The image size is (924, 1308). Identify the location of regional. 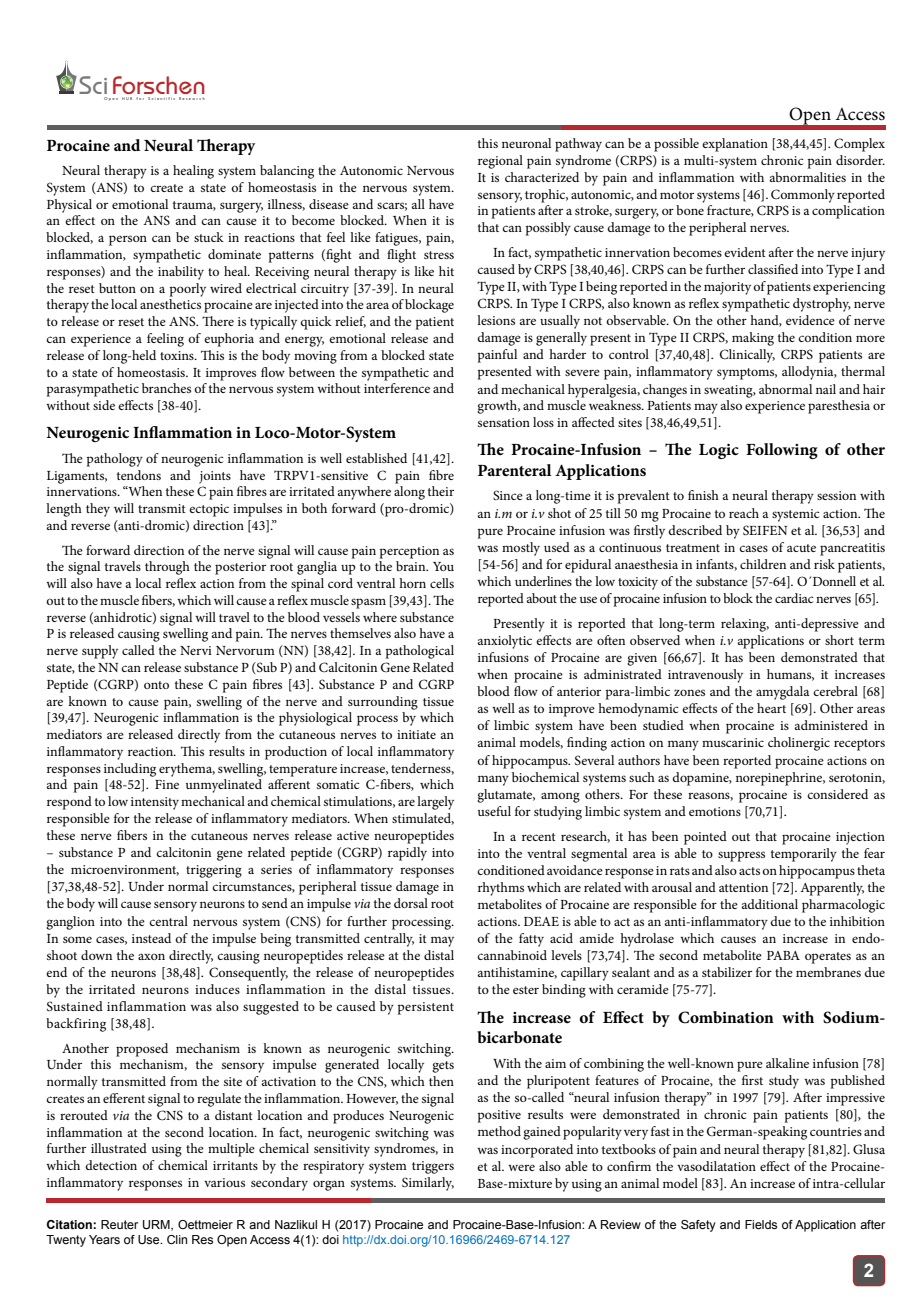
(500, 162).
